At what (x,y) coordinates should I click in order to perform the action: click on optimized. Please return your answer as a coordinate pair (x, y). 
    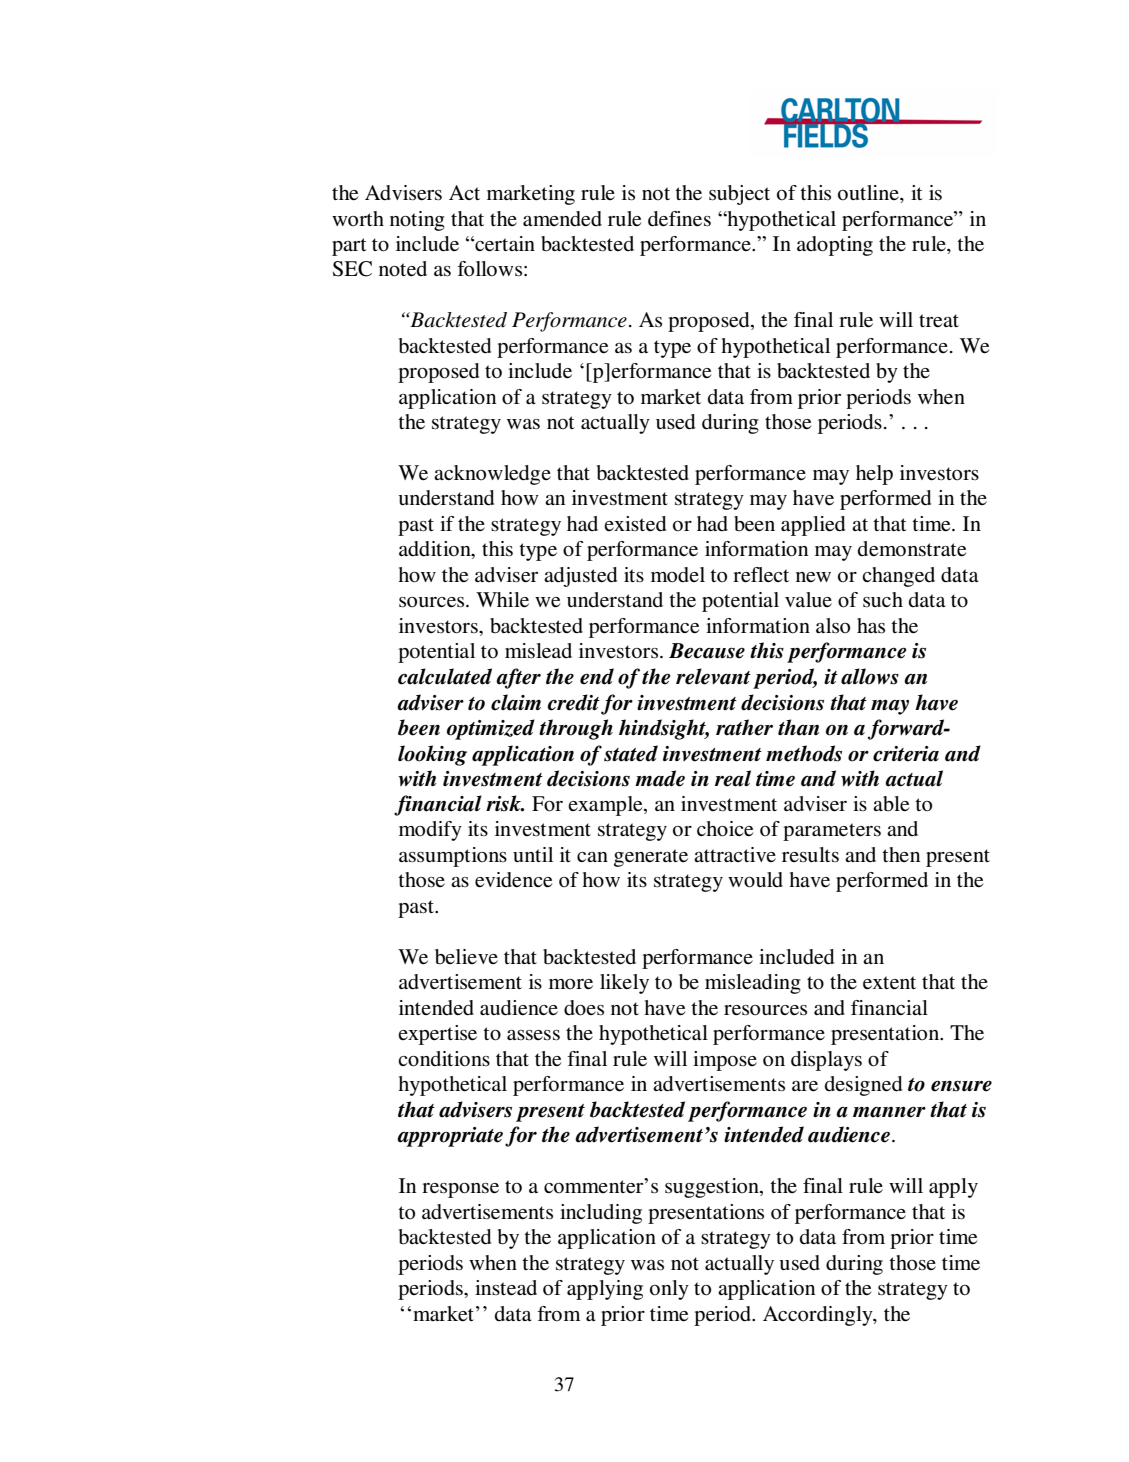
    Looking at the image, I should click on (491, 729).
